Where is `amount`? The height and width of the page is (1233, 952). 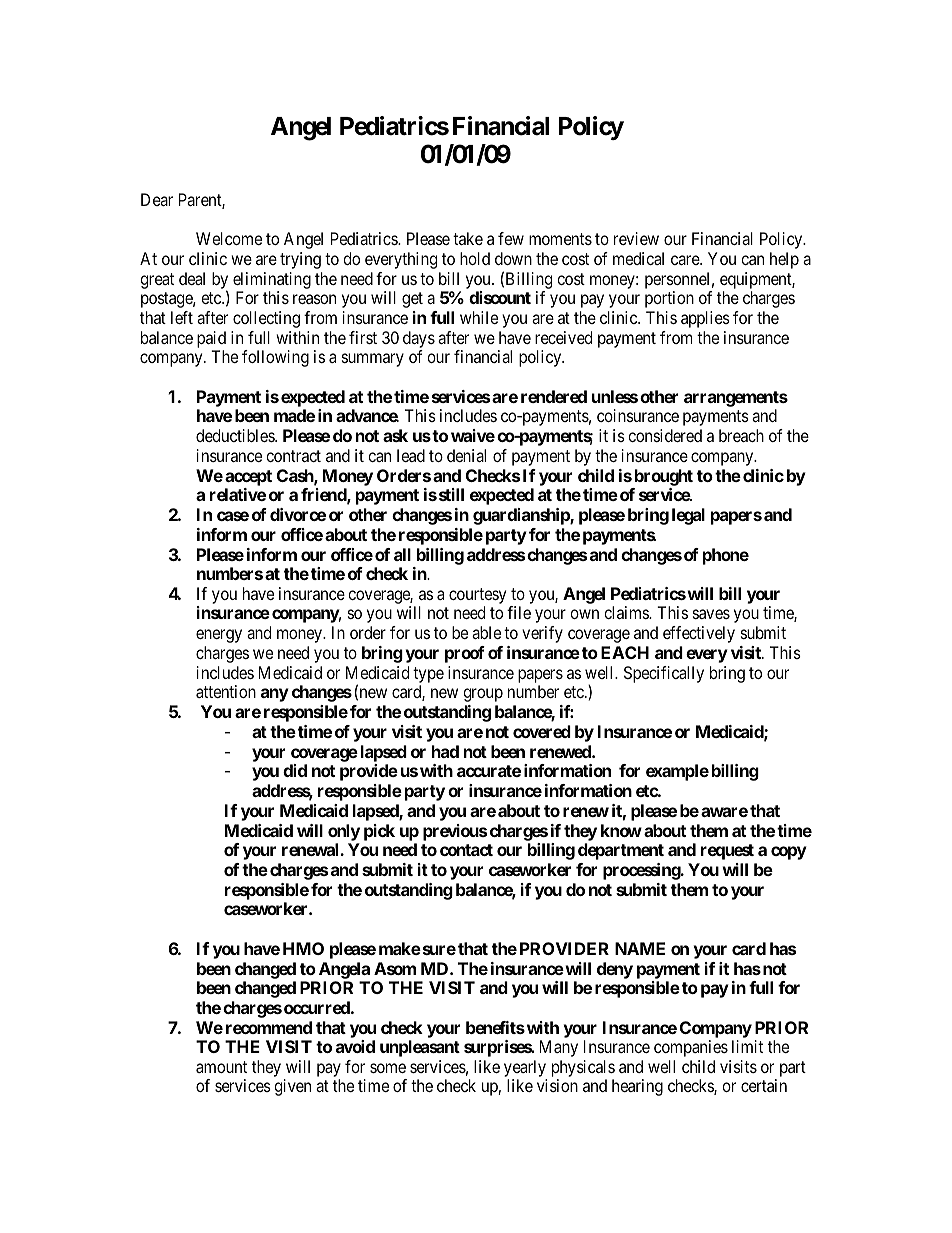
amount is located at coordinates (221, 1067).
